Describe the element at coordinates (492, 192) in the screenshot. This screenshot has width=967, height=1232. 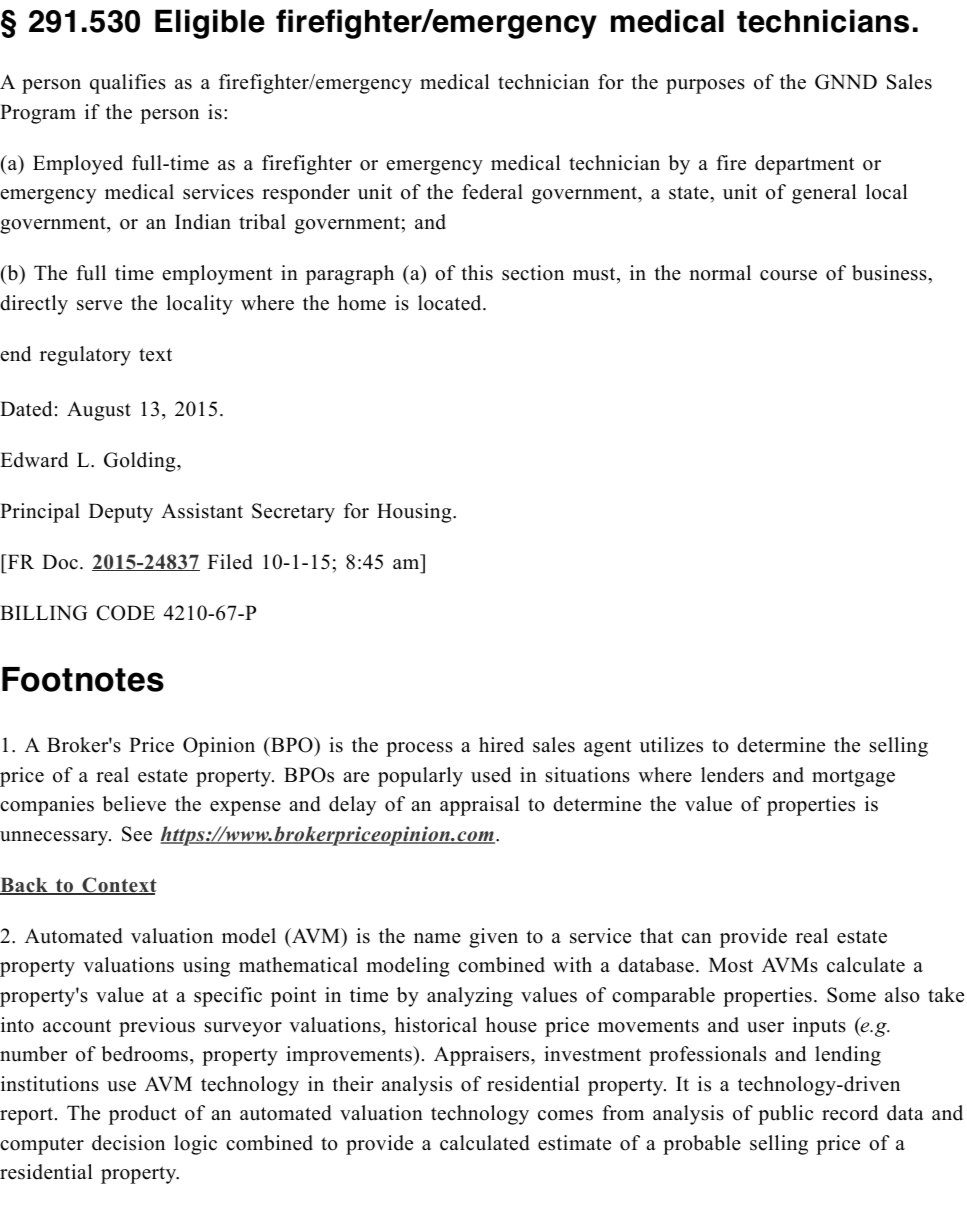
I see `federal` at that location.
